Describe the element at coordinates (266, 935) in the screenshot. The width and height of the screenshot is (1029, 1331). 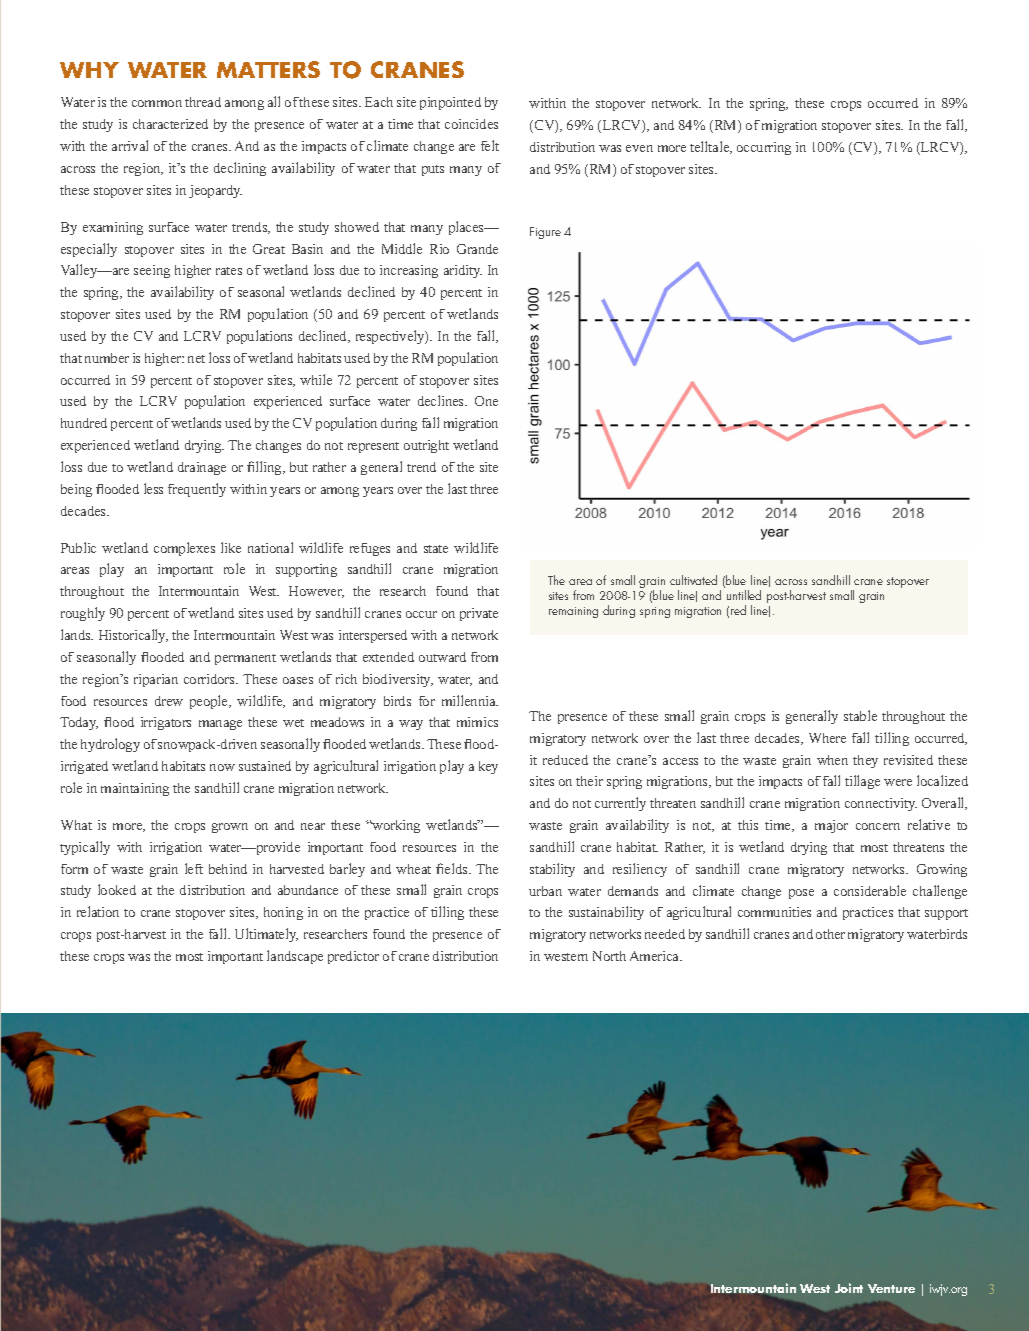
I see `Ultimately` at that location.
